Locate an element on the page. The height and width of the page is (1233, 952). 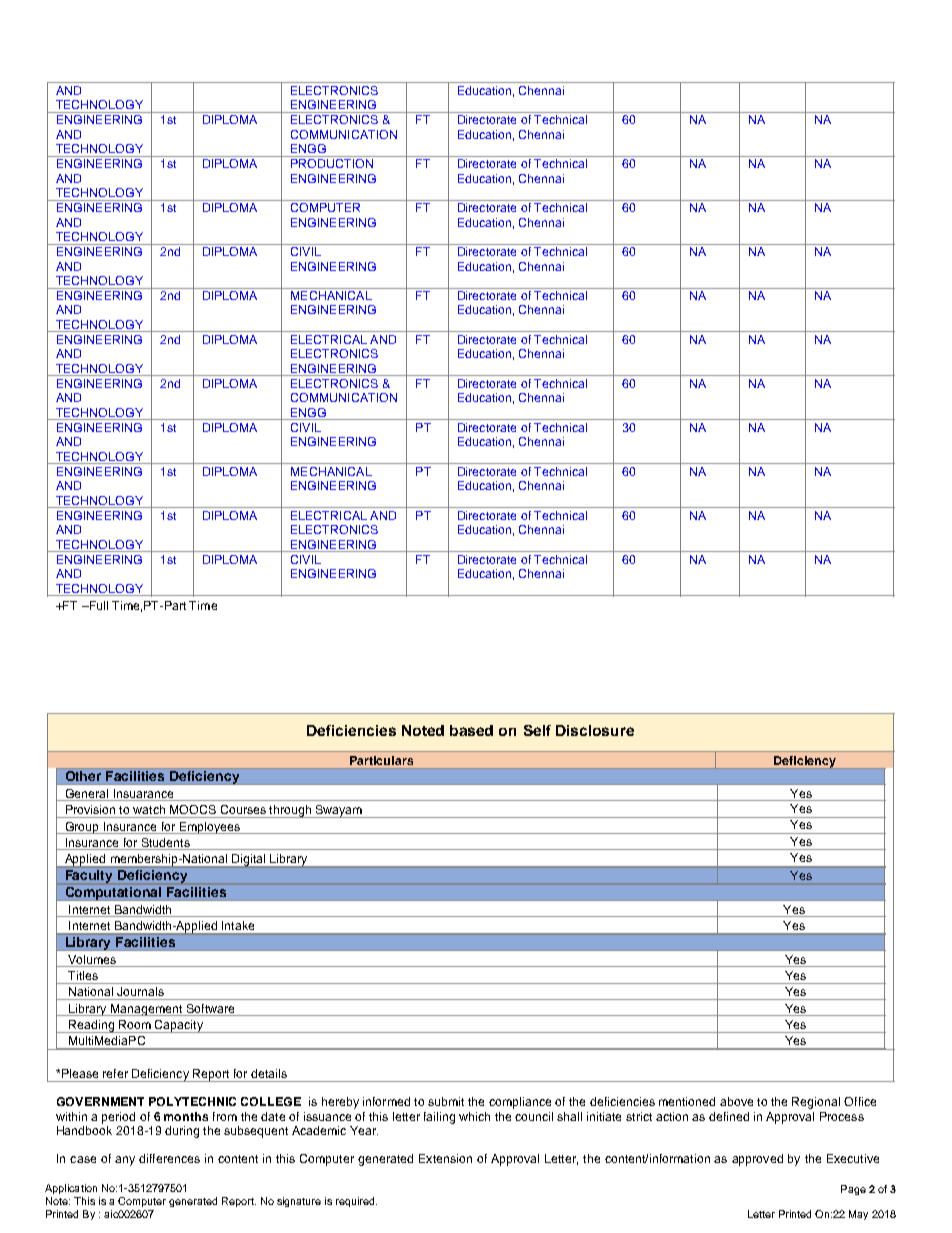
Disclosure is located at coordinates (595, 730).
